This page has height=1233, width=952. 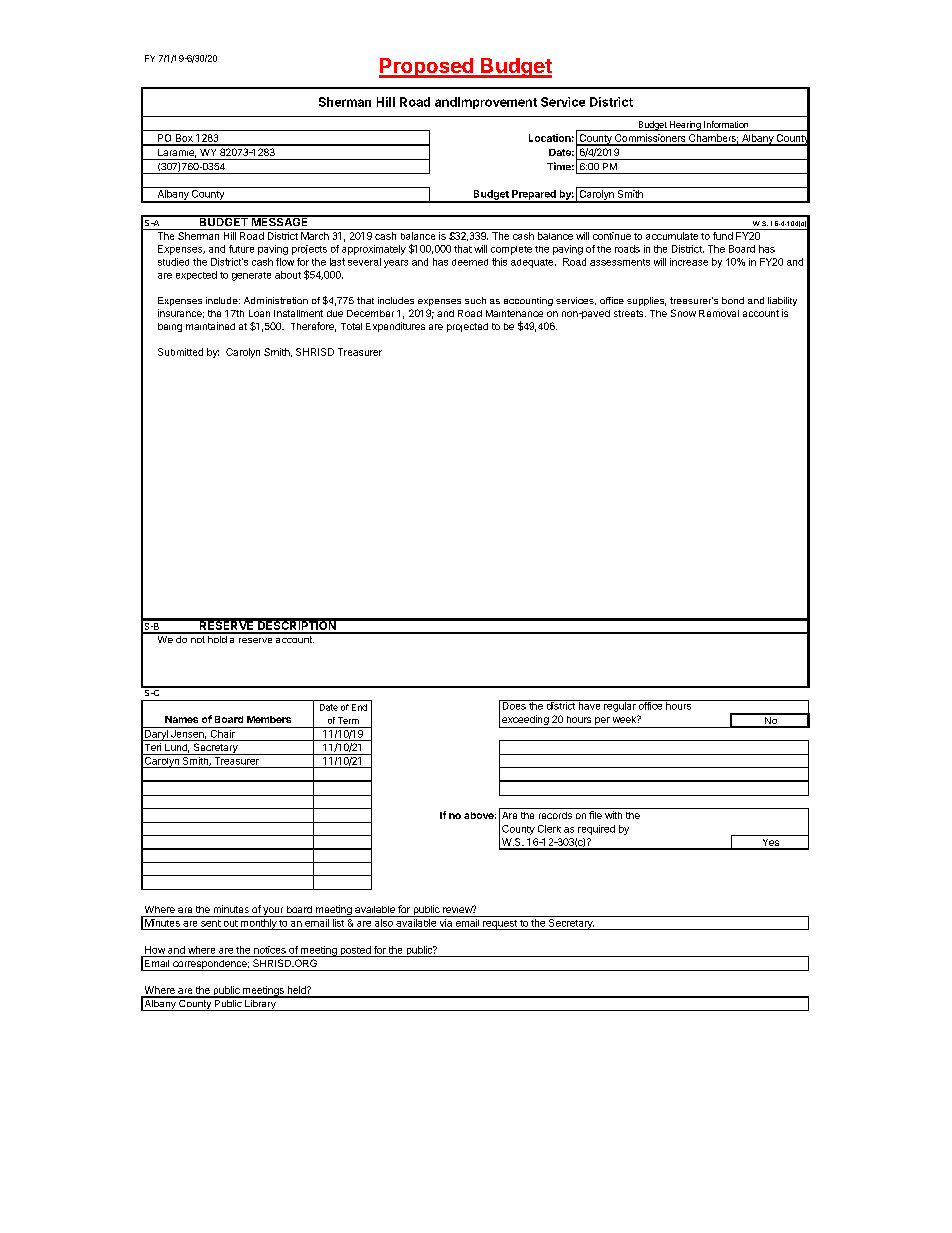 I want to click on Does, so click(x=514, y=705).
